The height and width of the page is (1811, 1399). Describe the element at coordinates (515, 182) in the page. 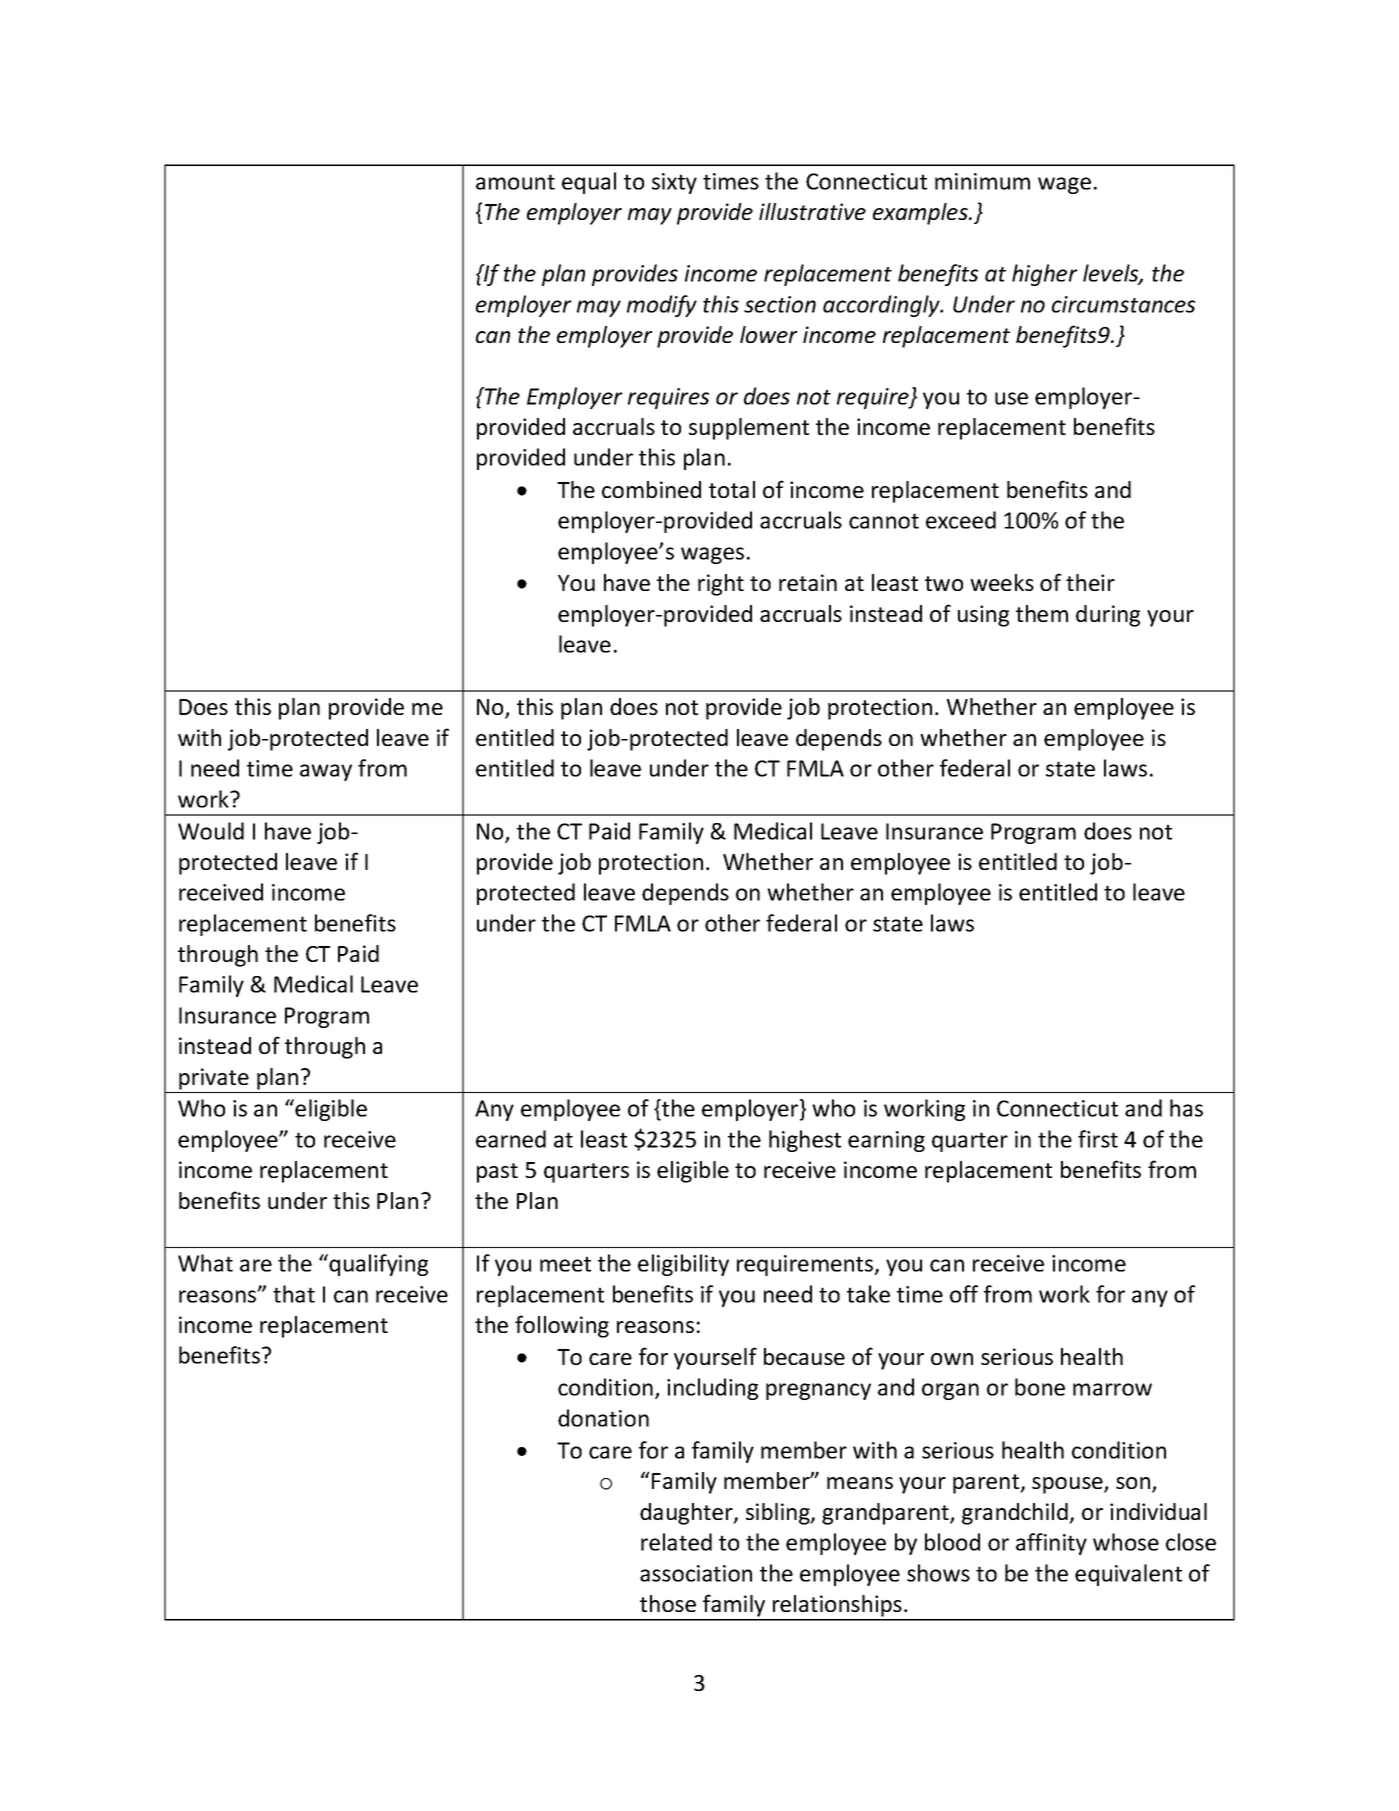

I see `amount` at that location.
